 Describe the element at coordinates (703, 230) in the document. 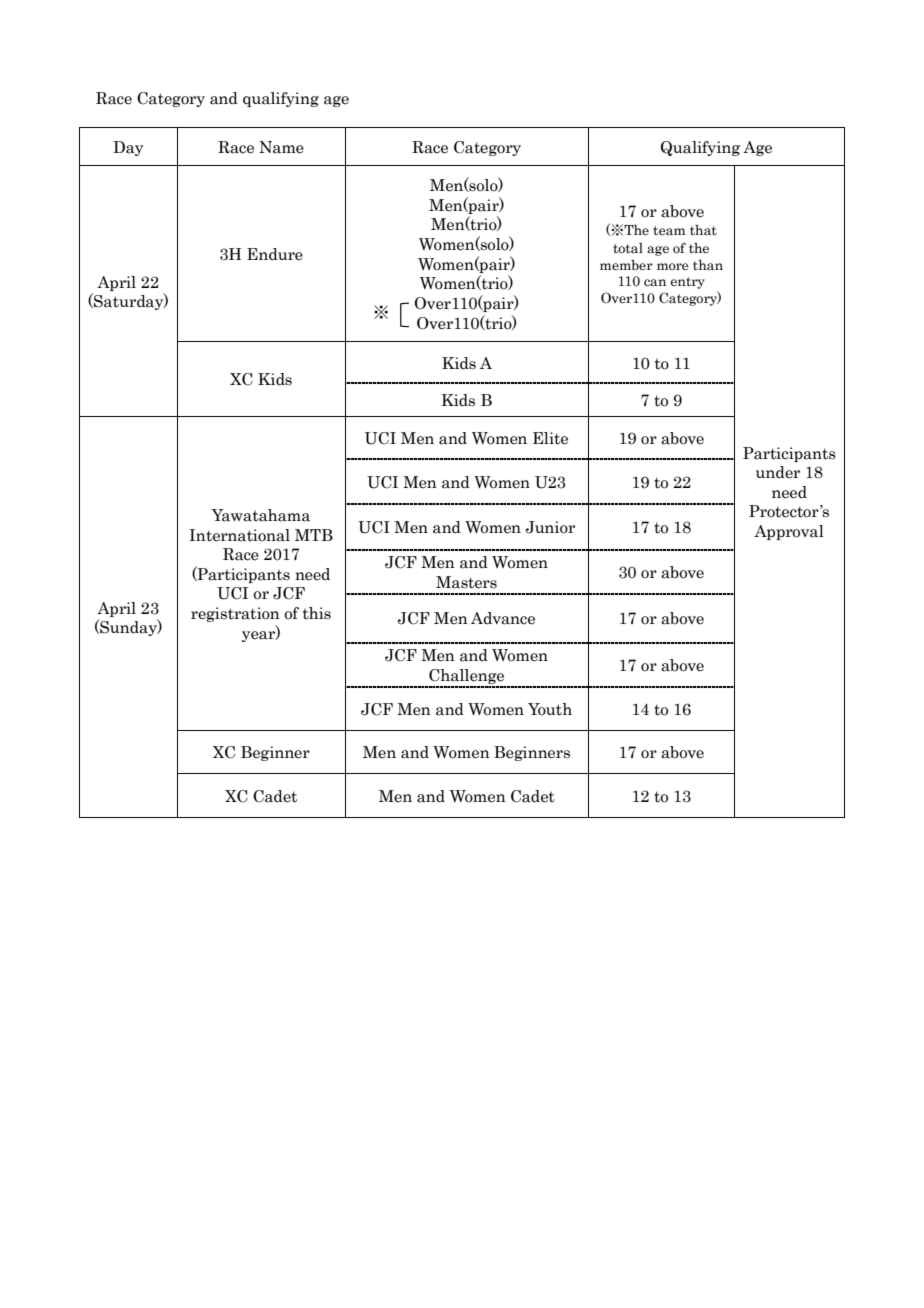

I see `that` at that location.
